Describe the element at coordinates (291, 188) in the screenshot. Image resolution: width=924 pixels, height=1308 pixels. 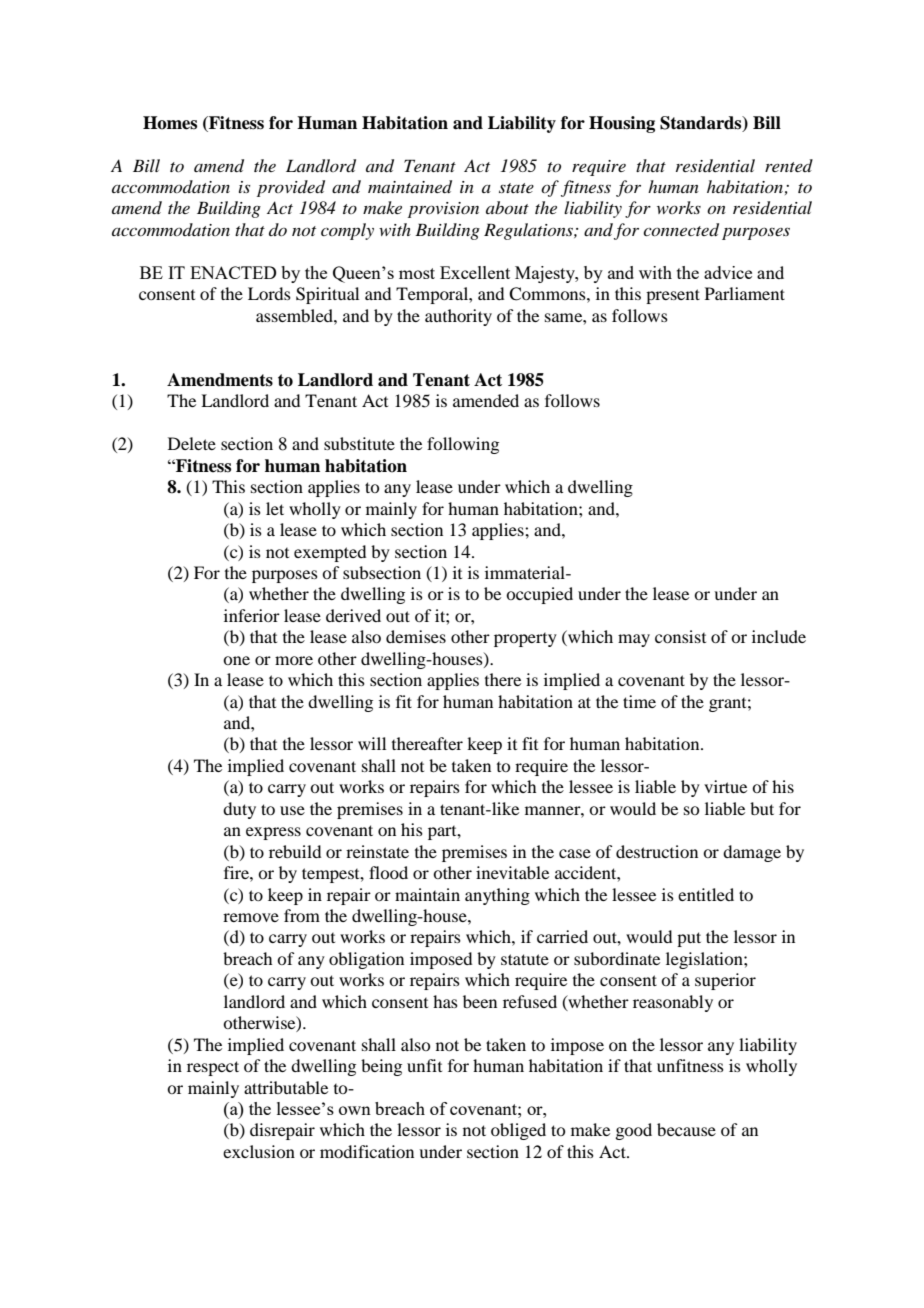
I see `provided` at that location.
